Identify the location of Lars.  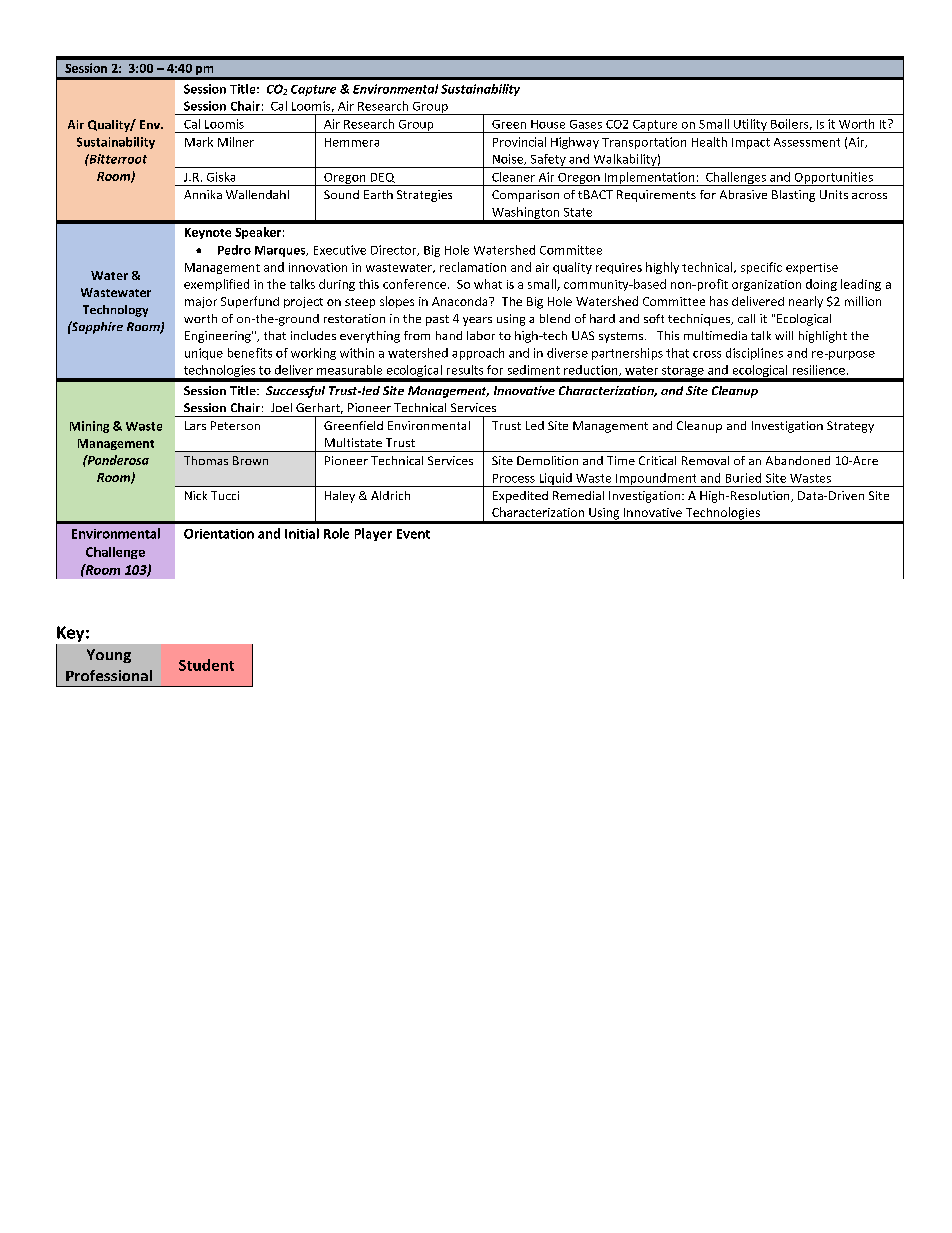
(195, 425).
